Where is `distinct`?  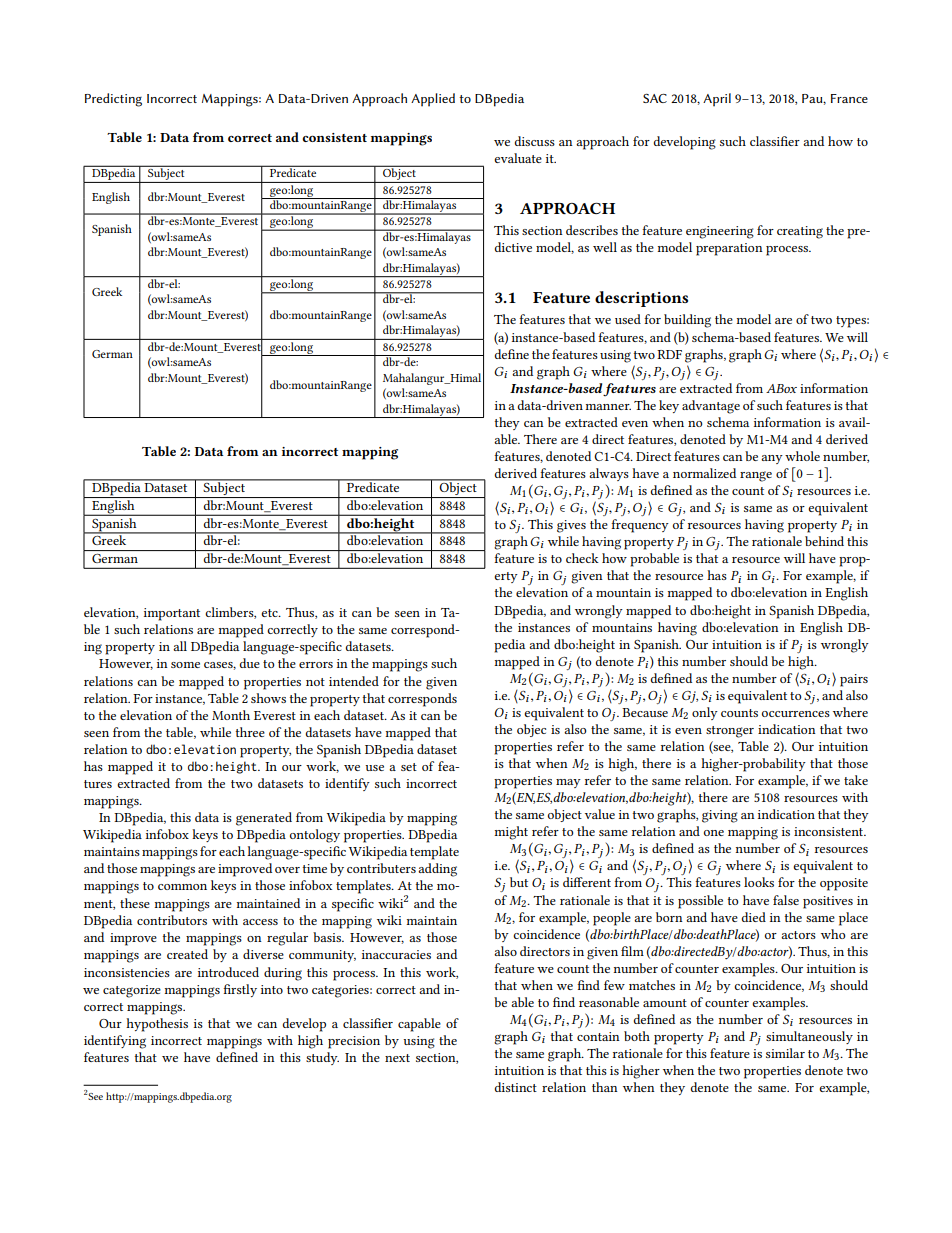 distinct is located at coordinates (516, 1087).
